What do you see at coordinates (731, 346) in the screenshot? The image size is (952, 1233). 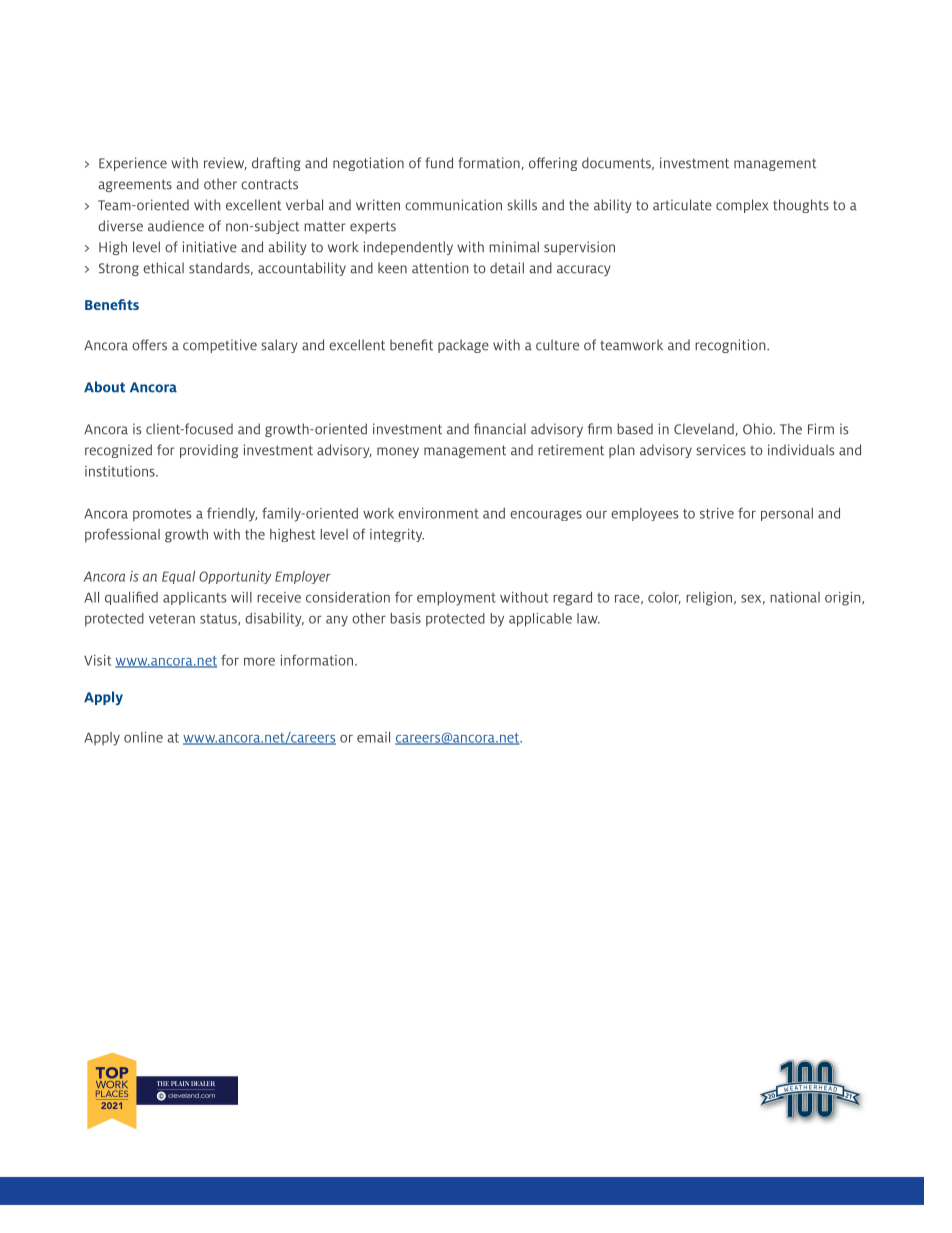 I see `recognition` at bounding box center [731, 346].
